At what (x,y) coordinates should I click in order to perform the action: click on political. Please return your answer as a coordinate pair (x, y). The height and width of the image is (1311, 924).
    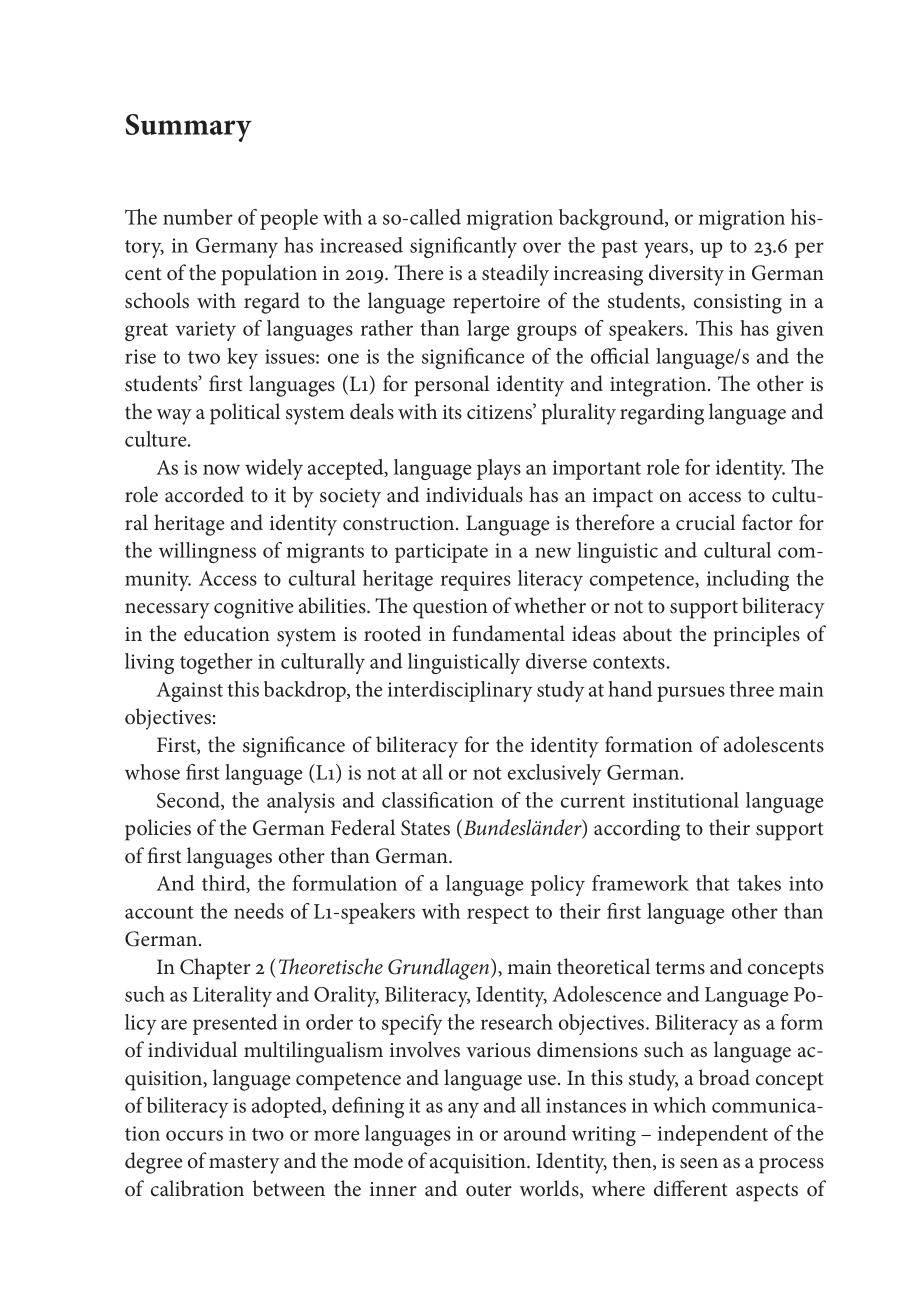
    Looking at the image, I should click on (245, 414).
